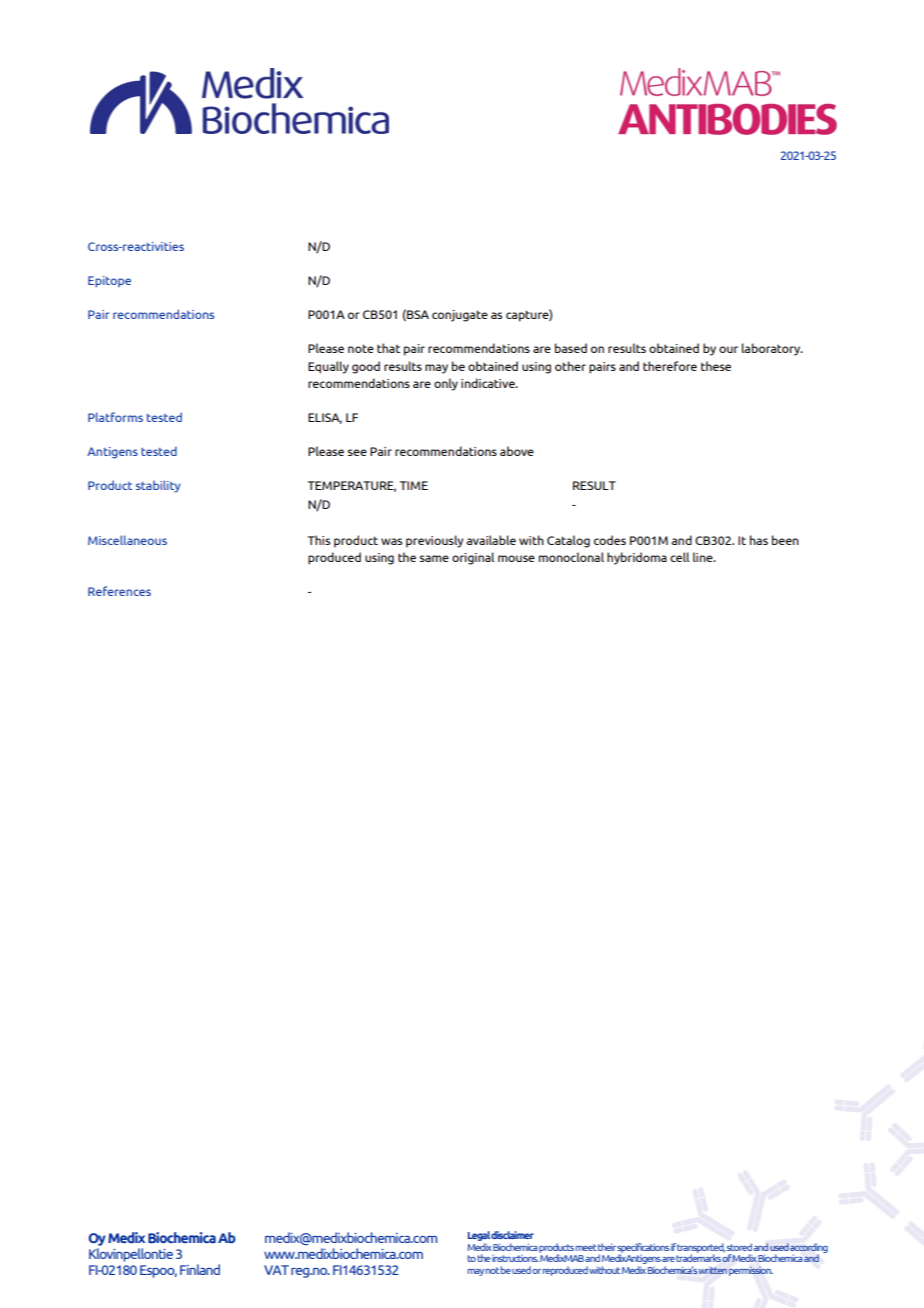 Image resolution: width=924 pixels, height=1308 pixels. I want to click on References, so click(119, 591).
